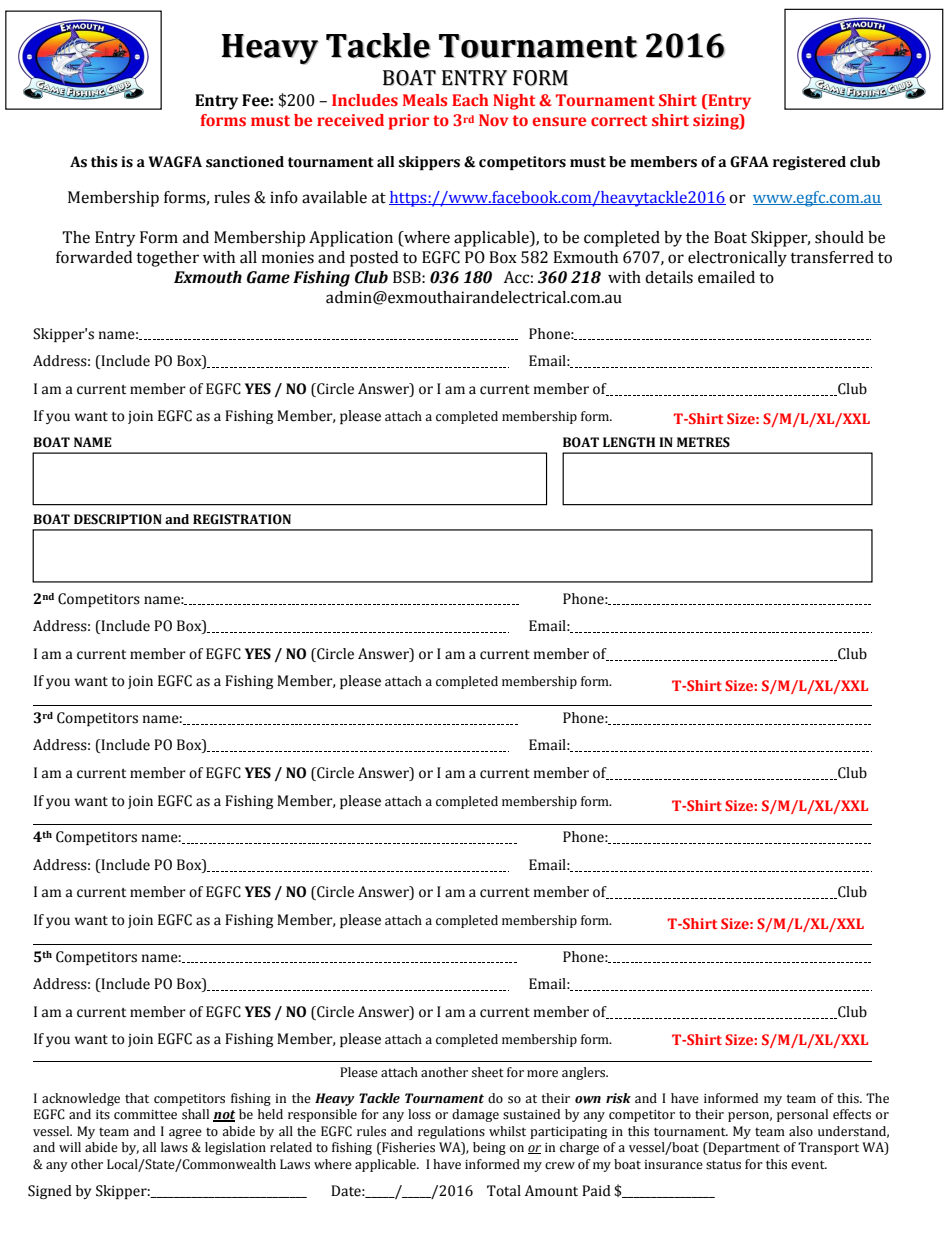 The width and height of the page is (952, 1233). Describe the element at coordinates (809, 163) in the page. I see `registered` at that location.
